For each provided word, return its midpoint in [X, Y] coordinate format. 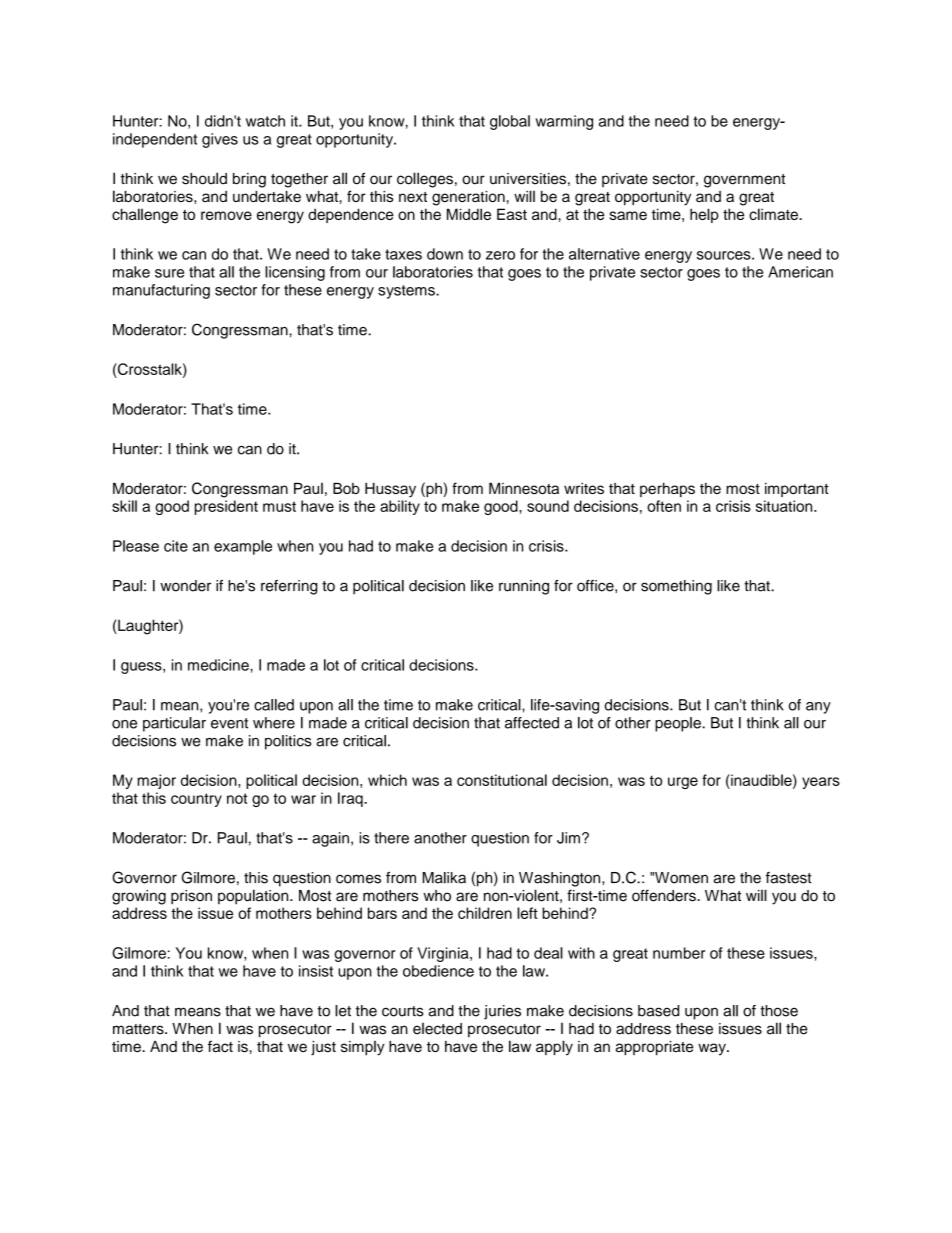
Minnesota [524, 488]
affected [532, 723]
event [229, 723]
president [226, 507]
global [510, 122]
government [744, 181]
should [204, 178]
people [679, 724]
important [797, 490]
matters [139, 1029]
